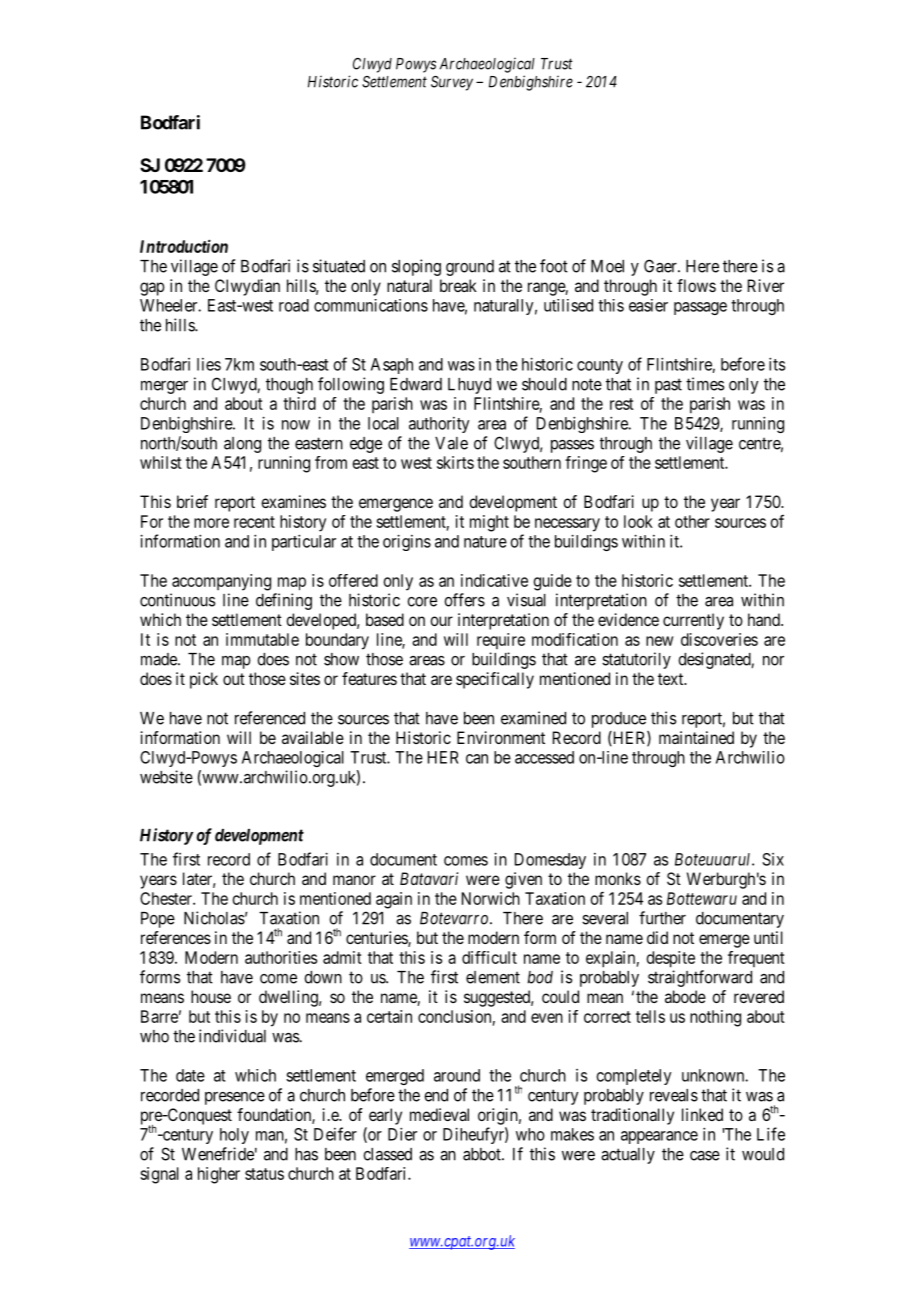 This document has height=1308, width=924. What do you see at coordinates (452, 83) in the document?
I see `Survey` at bounding box center [452, 83].
